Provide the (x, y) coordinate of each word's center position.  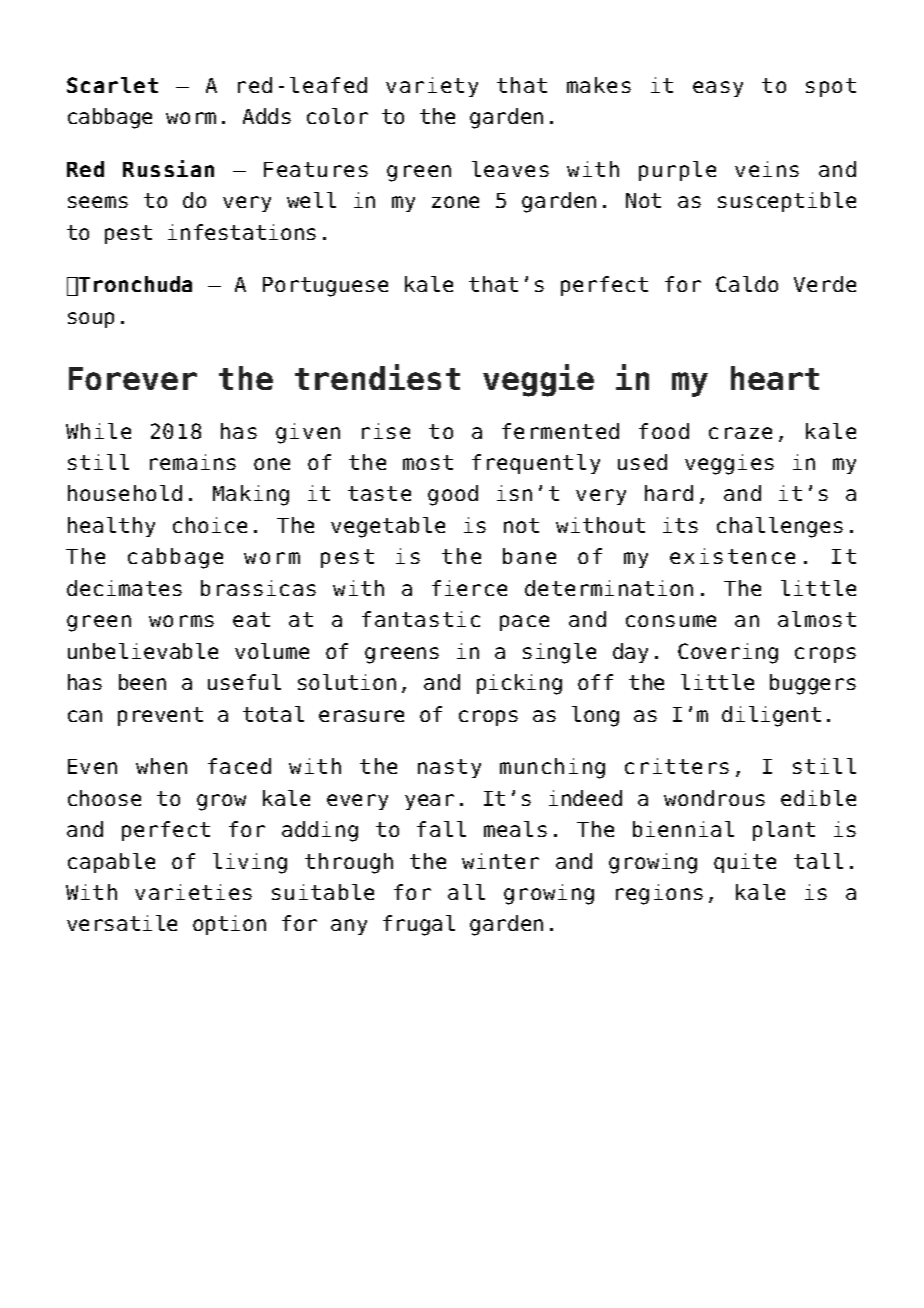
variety (432, 87)
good (453, 495)
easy (718, 89)
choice (210, 525)
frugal (419, 925)
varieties (193, 892)
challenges (780, 527)
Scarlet (112, 85)
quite (745, 863)
